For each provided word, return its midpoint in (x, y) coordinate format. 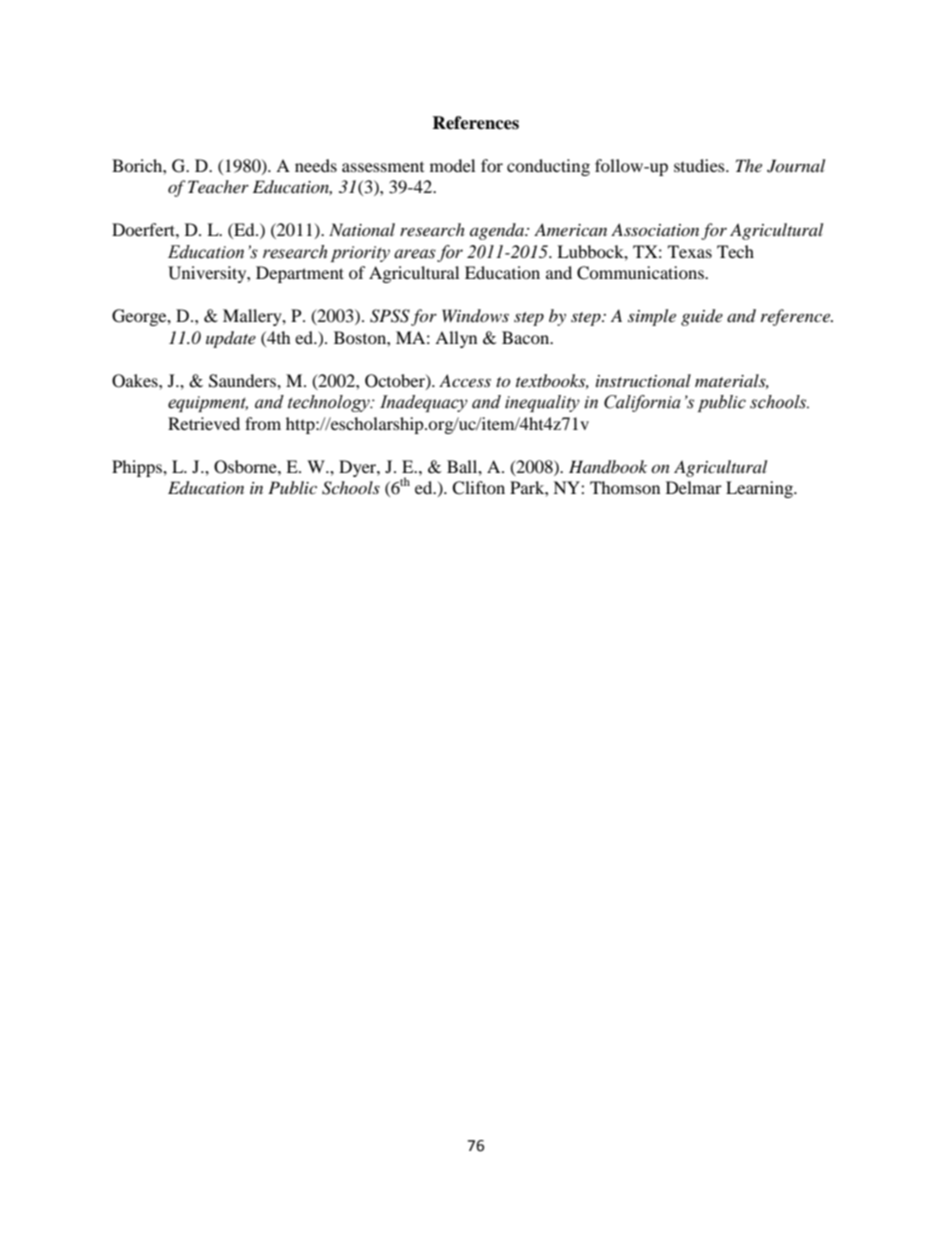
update (231, 339)
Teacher (218, 186)
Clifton (478, 488)
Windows (475, 315)
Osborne (246, 467)
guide (702, 317)
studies (700, 165)
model (452, 165)
